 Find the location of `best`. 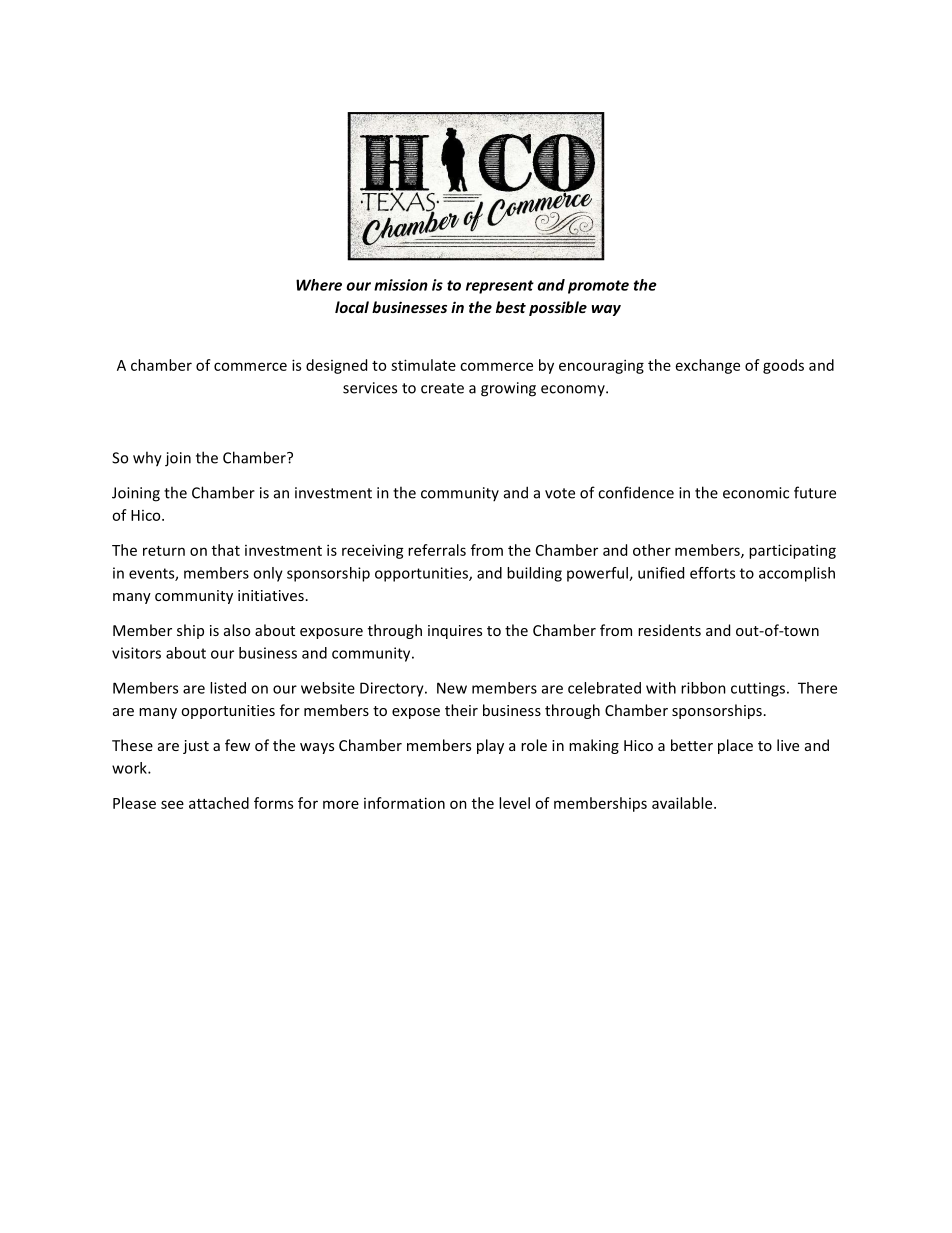

best is located at coordinates (511, 307).
